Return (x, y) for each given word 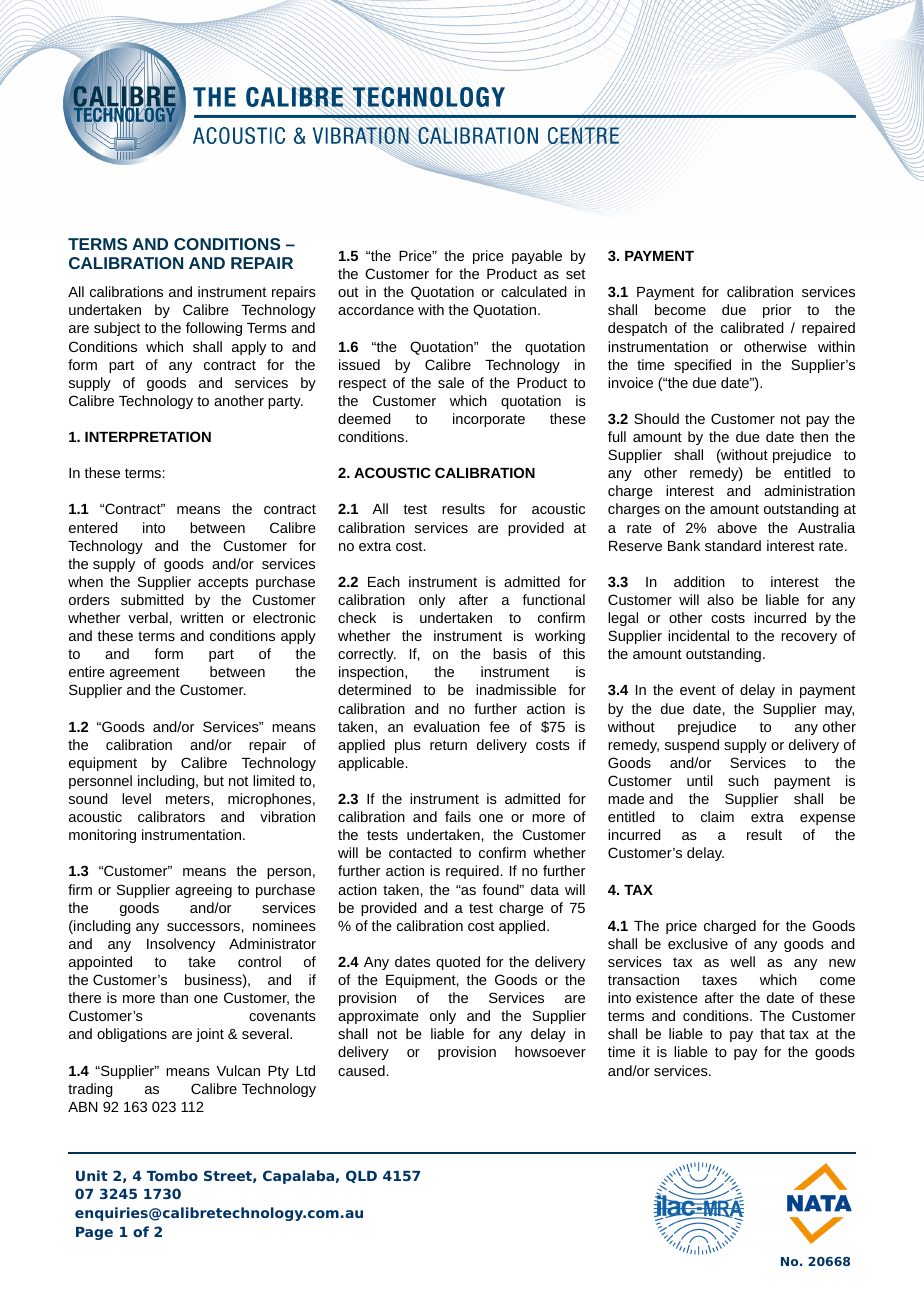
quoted (458, 963)
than (174, 997)
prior (777, 311)
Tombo (172, 1175)
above (737, 527)
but (214, 780)
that (772, 1033)
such (743, 780)
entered (93, 527)
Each (384, 581)
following (214, 329)
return (448, 745)
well (742, 961)
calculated (534, 291)
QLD (361, 1176)
